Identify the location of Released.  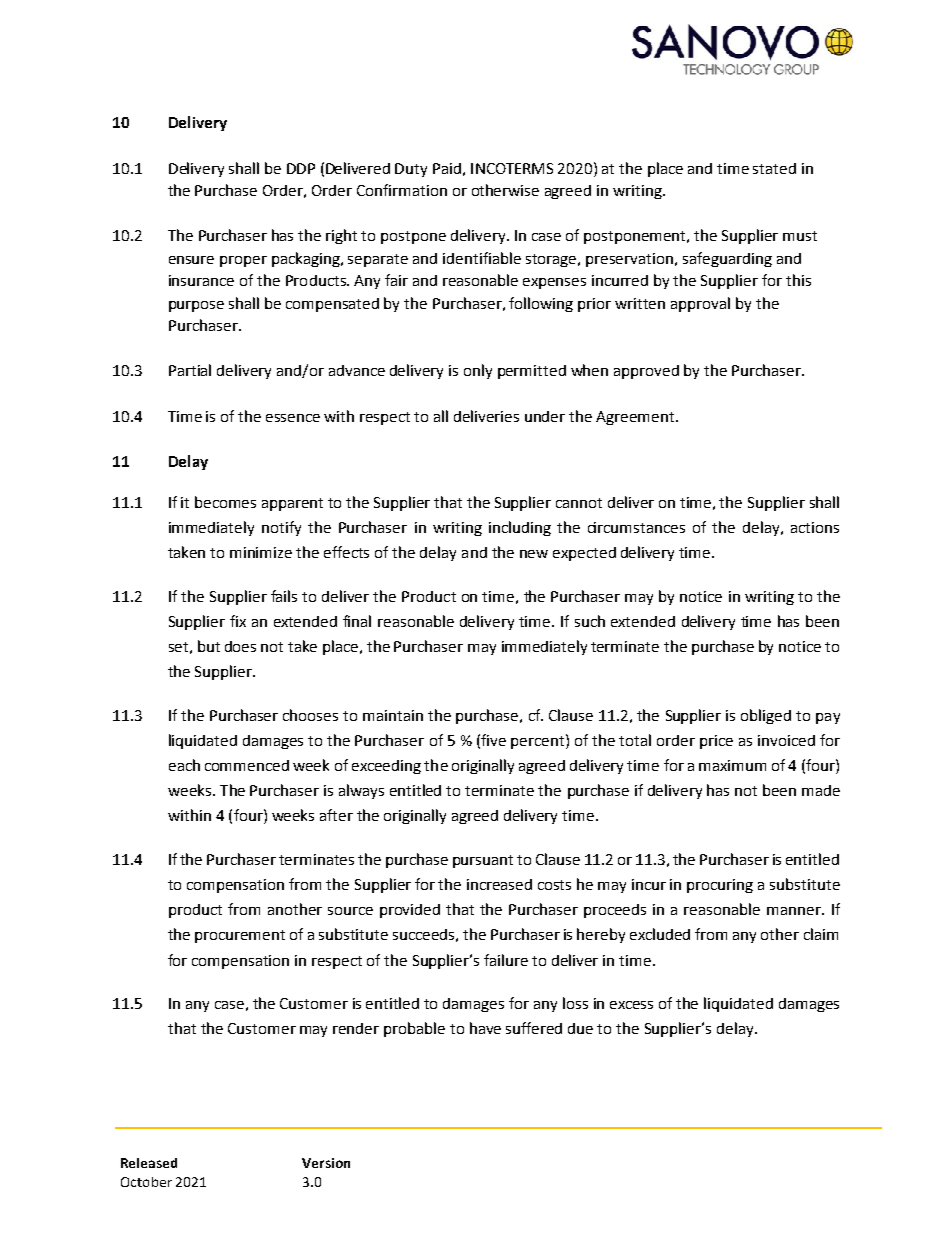
(149, 1163).
